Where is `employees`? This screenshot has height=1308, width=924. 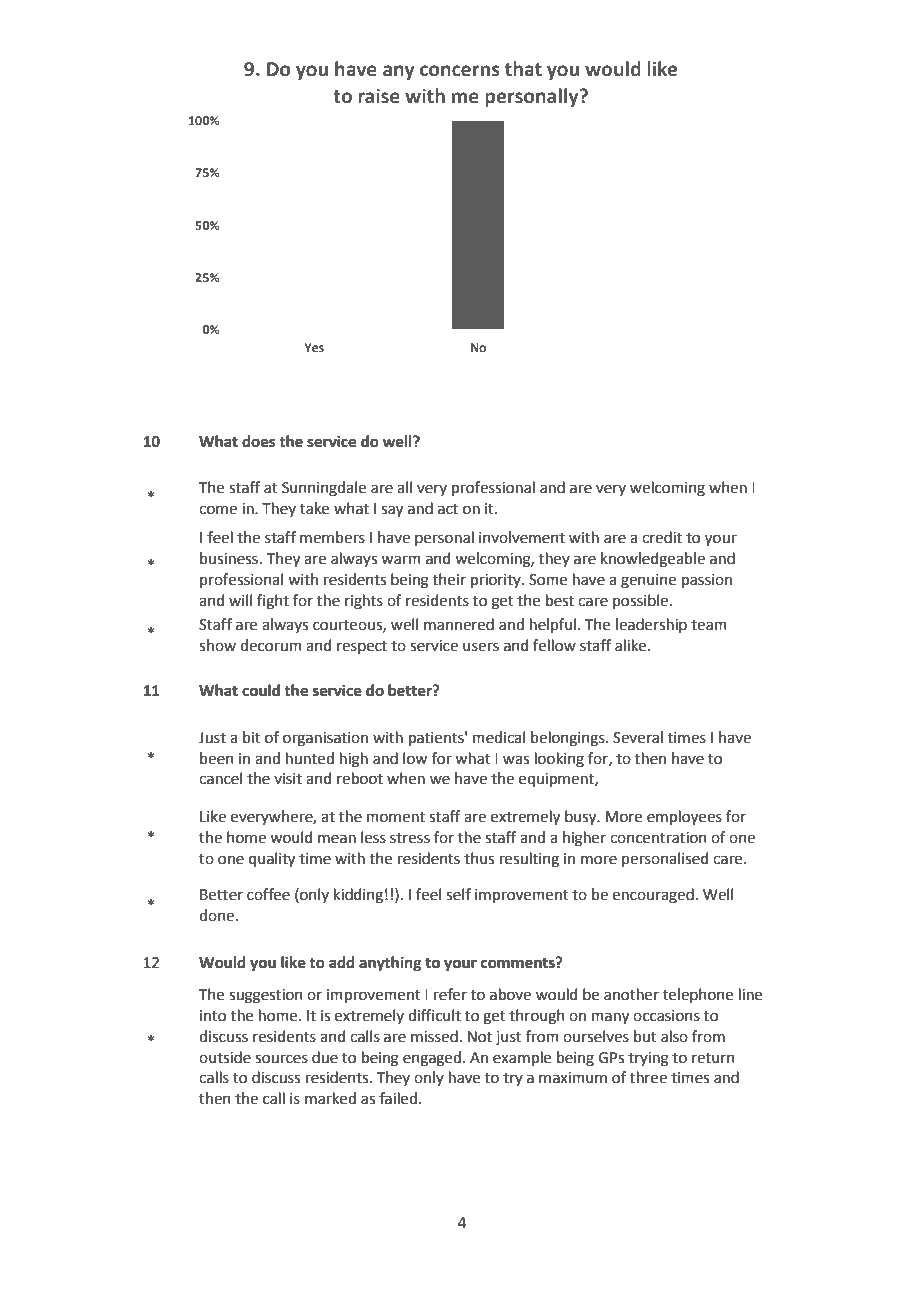 employees is located at coordinates (684, 818).
